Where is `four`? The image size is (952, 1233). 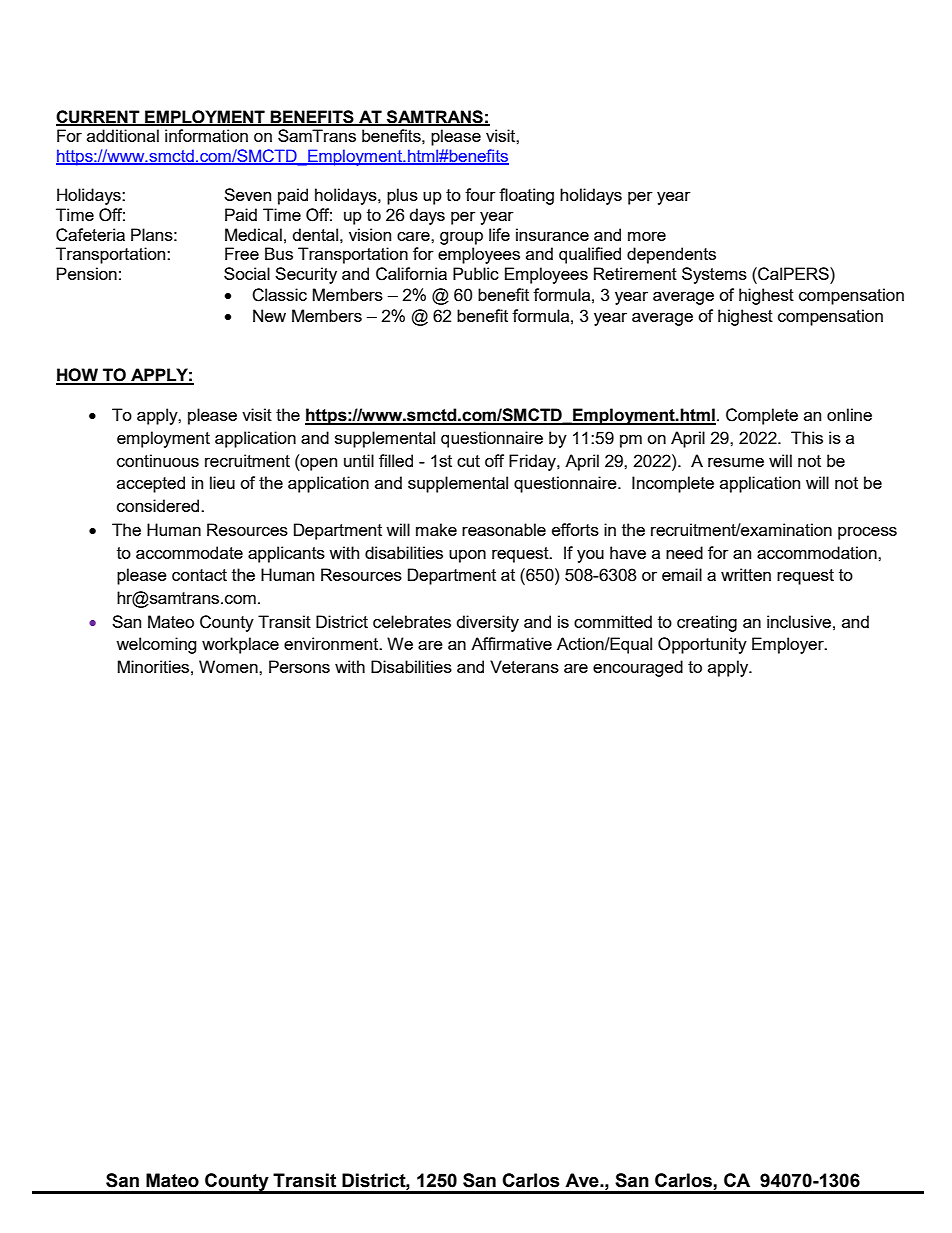
four is located at coordinates (480, 194).
